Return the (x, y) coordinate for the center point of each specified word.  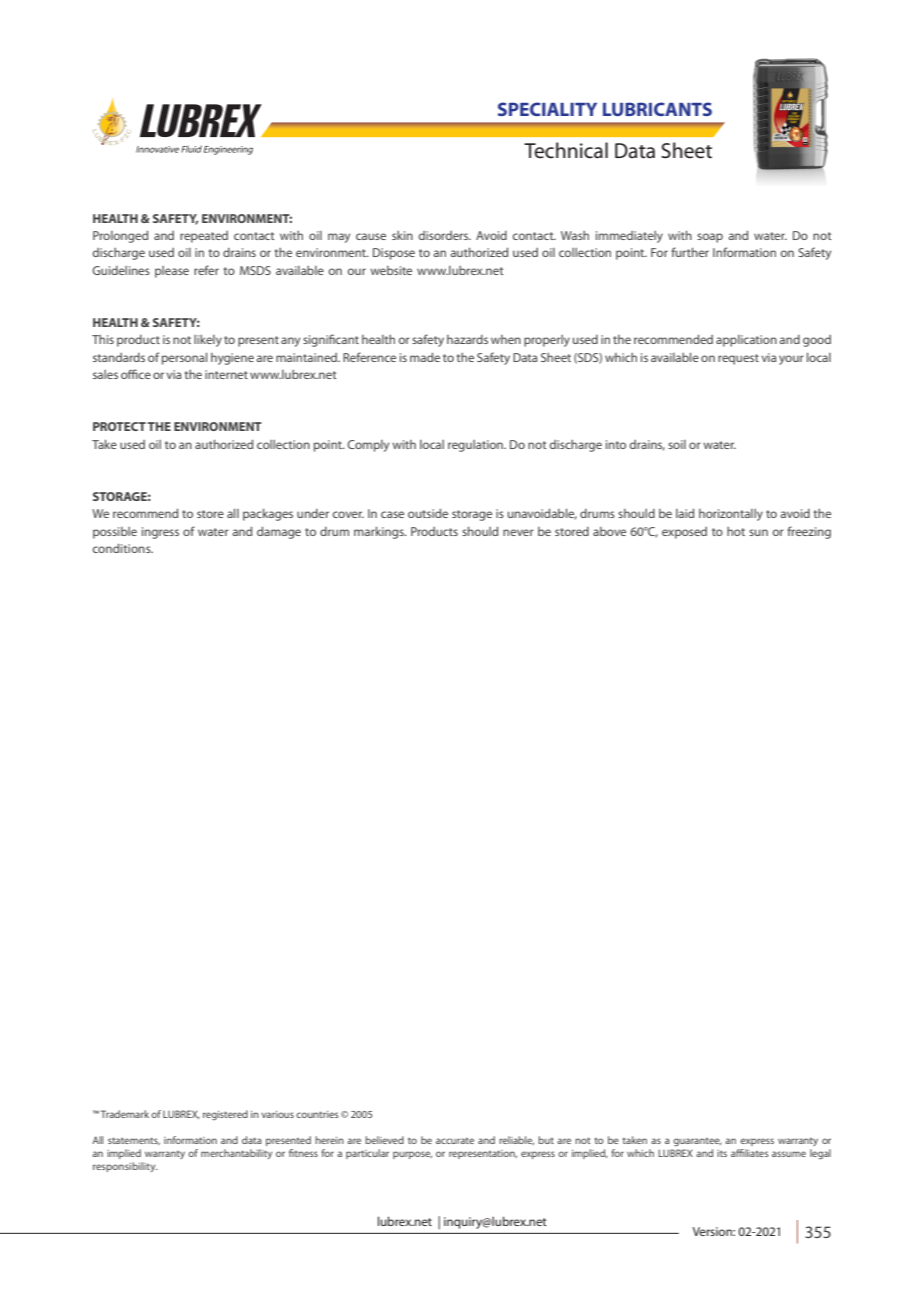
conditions (123, 548)
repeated (204, 237)
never (518, 532)
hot (736, 531)
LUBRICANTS (657, 109)
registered (225, 1115)
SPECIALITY (547, 109)
